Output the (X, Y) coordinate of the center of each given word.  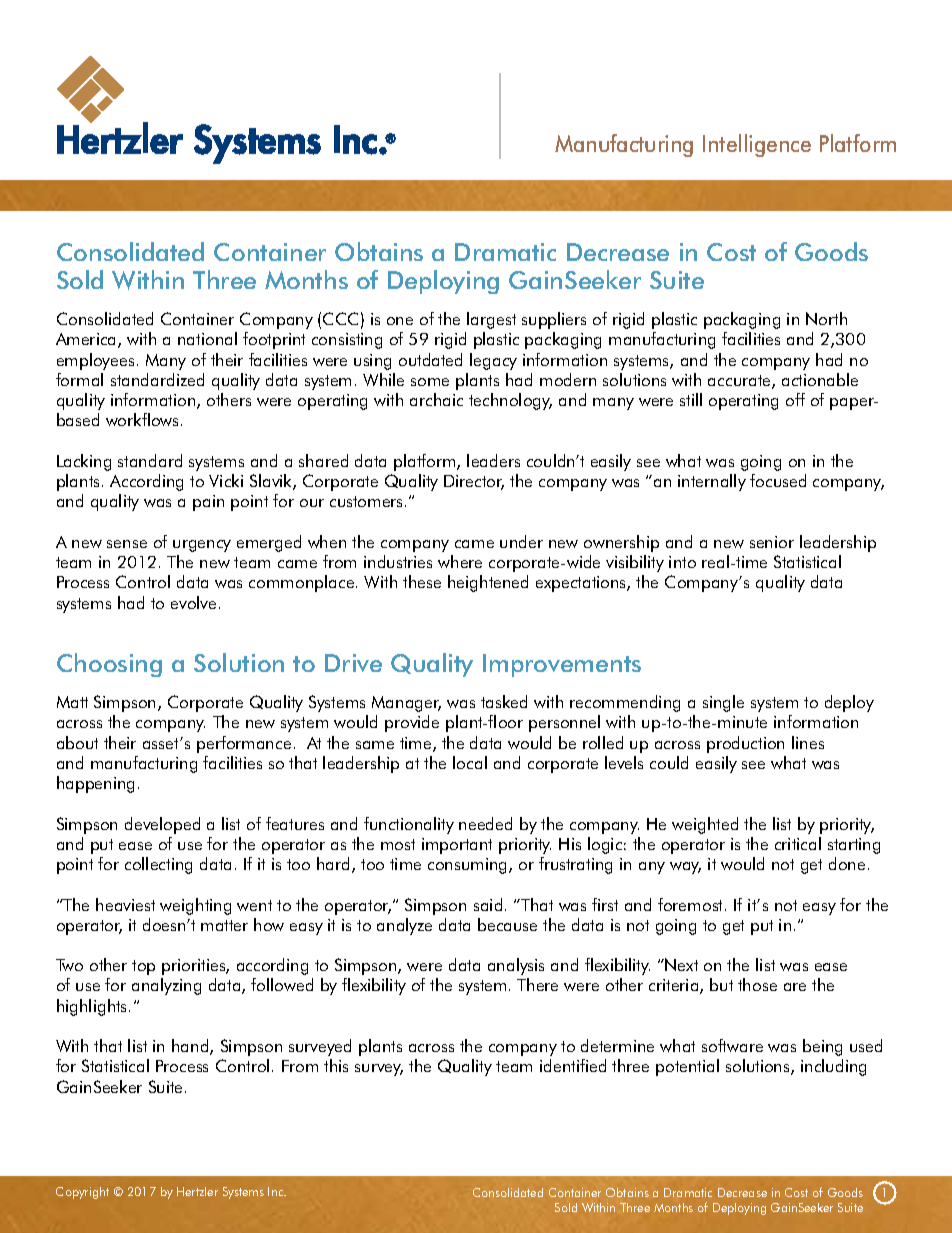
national (207, 338)
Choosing (109, 665)
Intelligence (757, 145)
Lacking (84, 462)
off (795, 399)
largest (491, 320)
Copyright (82, 1193)
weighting (195, 906)
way (685, 868)
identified (573, 1065)
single (723, 703)
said (488, 904)
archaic (436, 399)
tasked (504, 701)
